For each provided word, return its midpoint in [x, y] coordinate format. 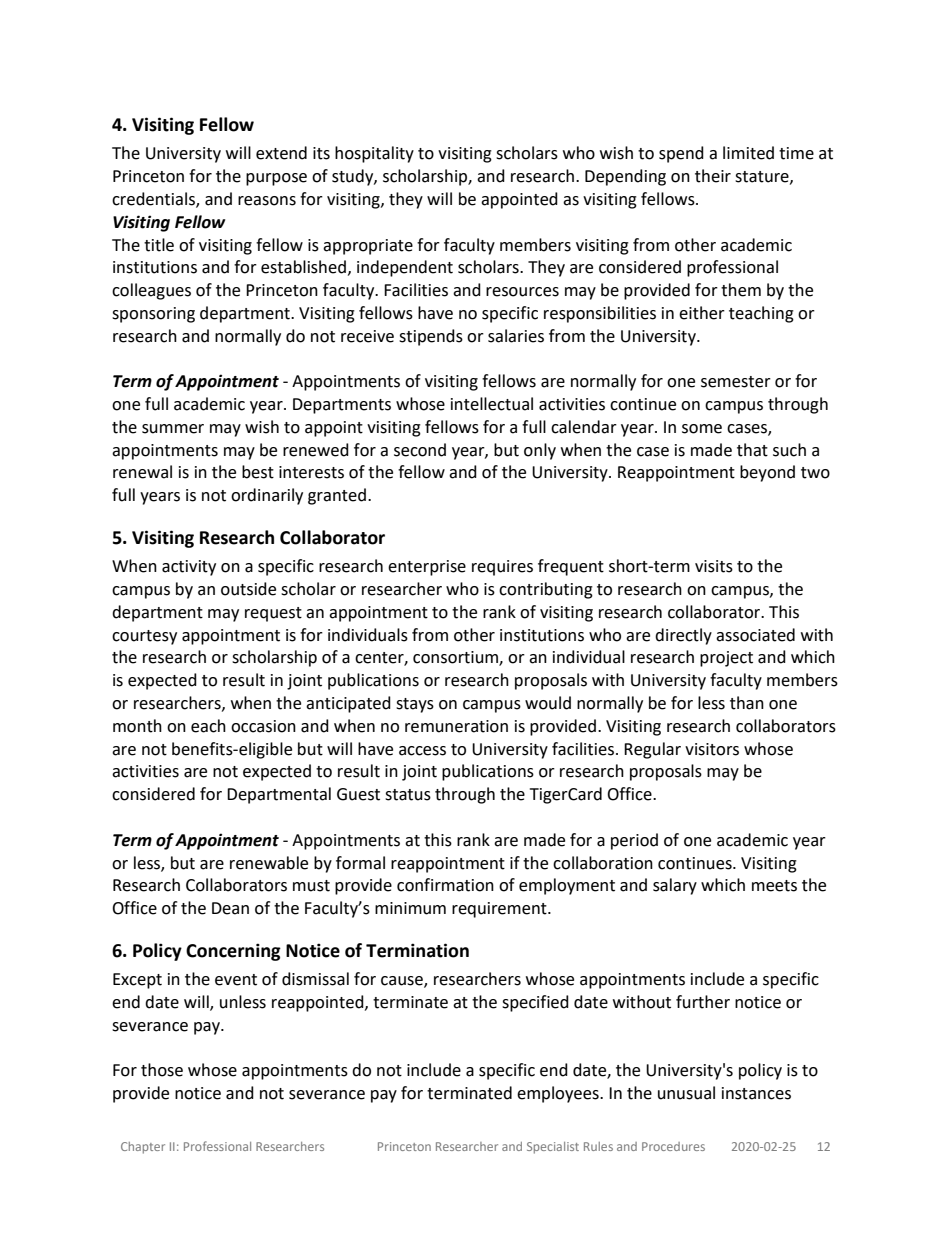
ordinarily [267, 496]
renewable [269, 863]
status [408, 795]
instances [756, 1093]
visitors [712, 749]
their [713, 176]
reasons [267, 201]
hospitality [374, 154]
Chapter [143, 1148]
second [420, 450]
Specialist [553, 1148]
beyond [767, 473]
